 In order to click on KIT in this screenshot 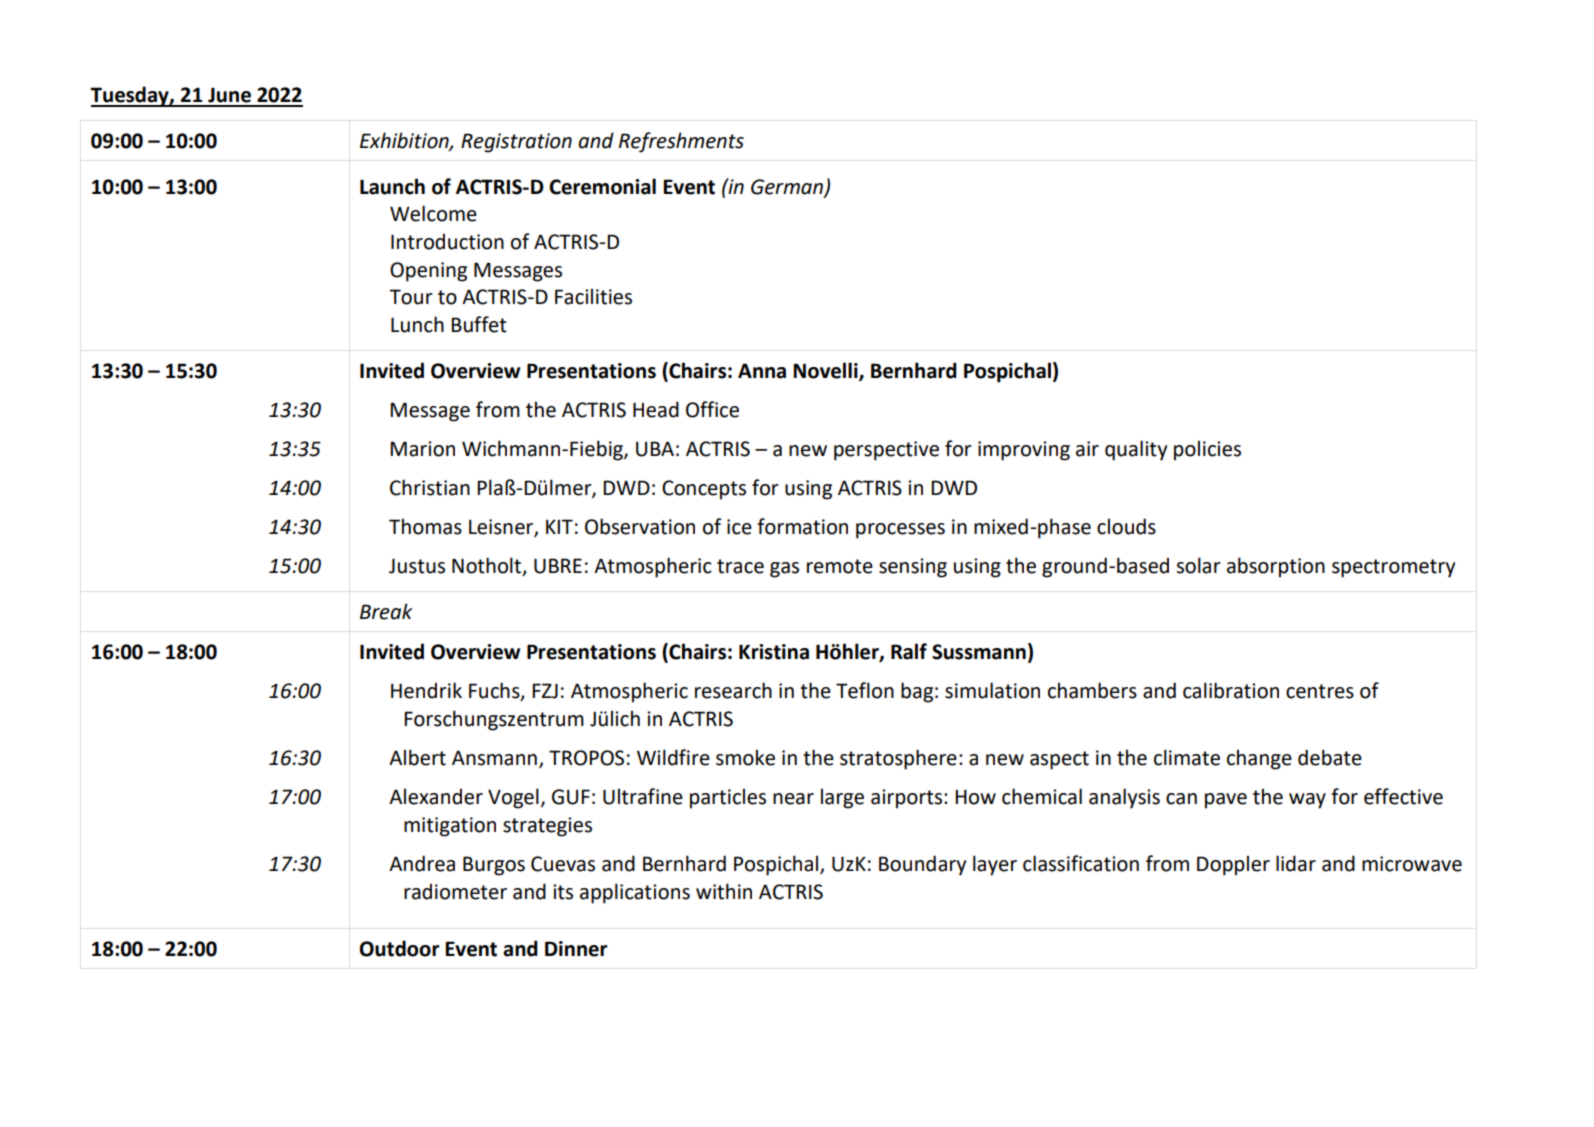, I will do `click(559, 526)`.
